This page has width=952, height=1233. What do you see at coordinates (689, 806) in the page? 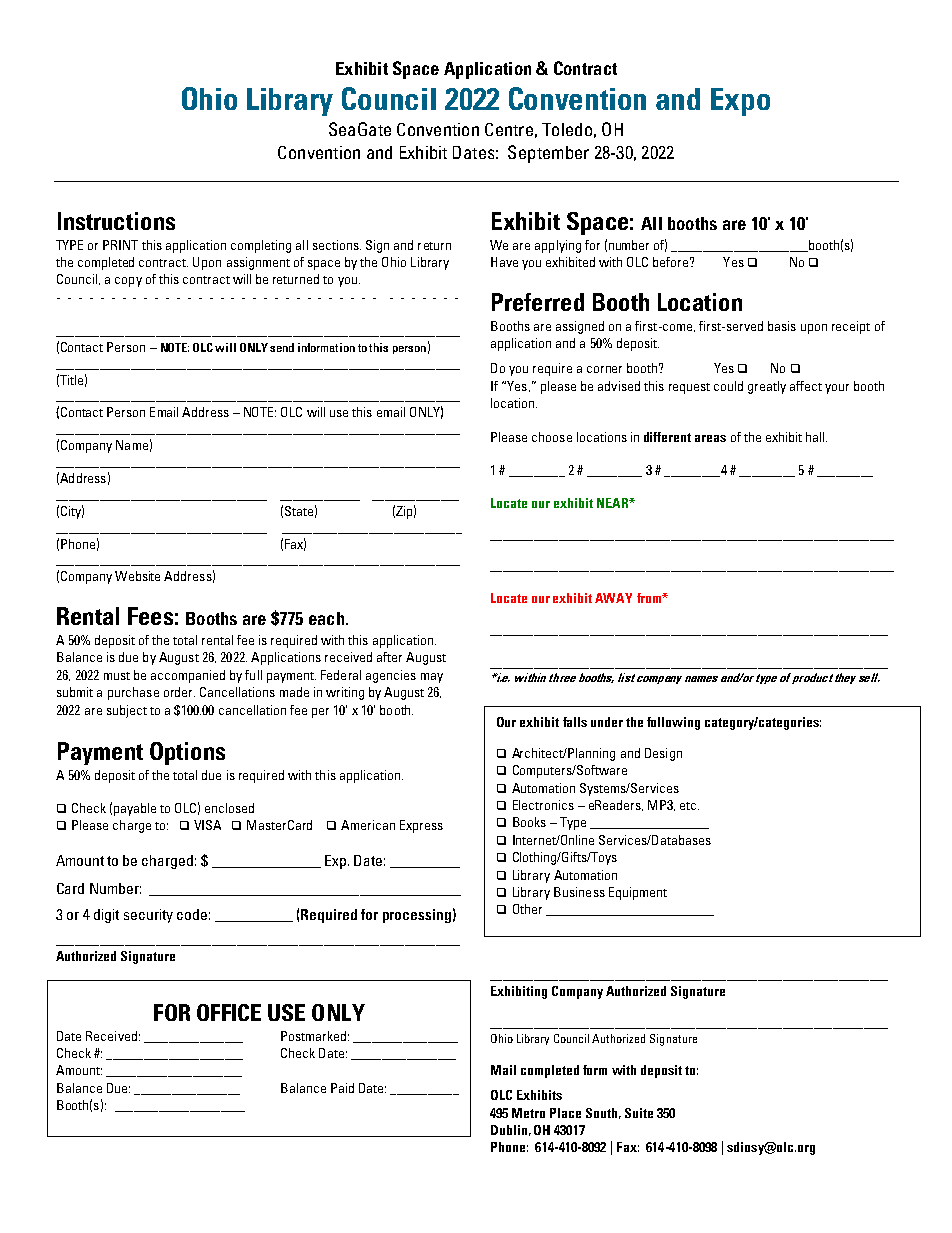
I see `etc` at bounding box center [689, 806].
